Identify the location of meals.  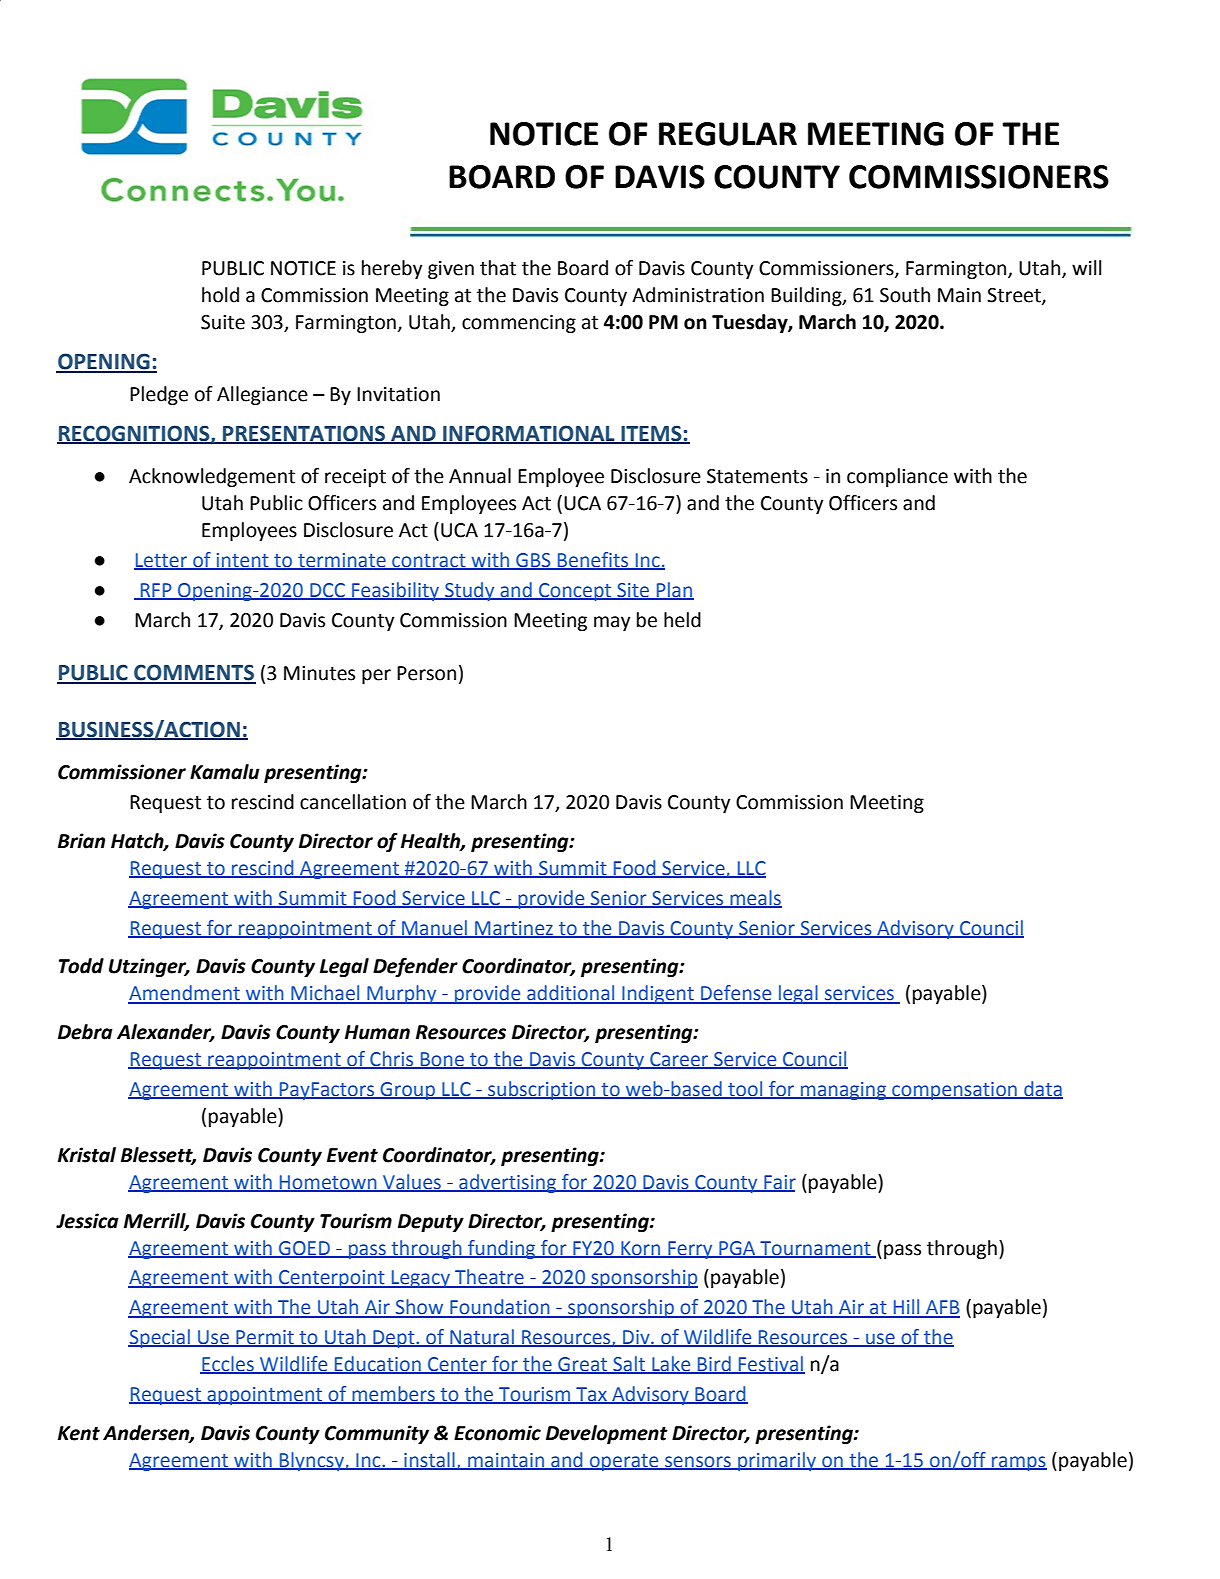
(755, 898).
